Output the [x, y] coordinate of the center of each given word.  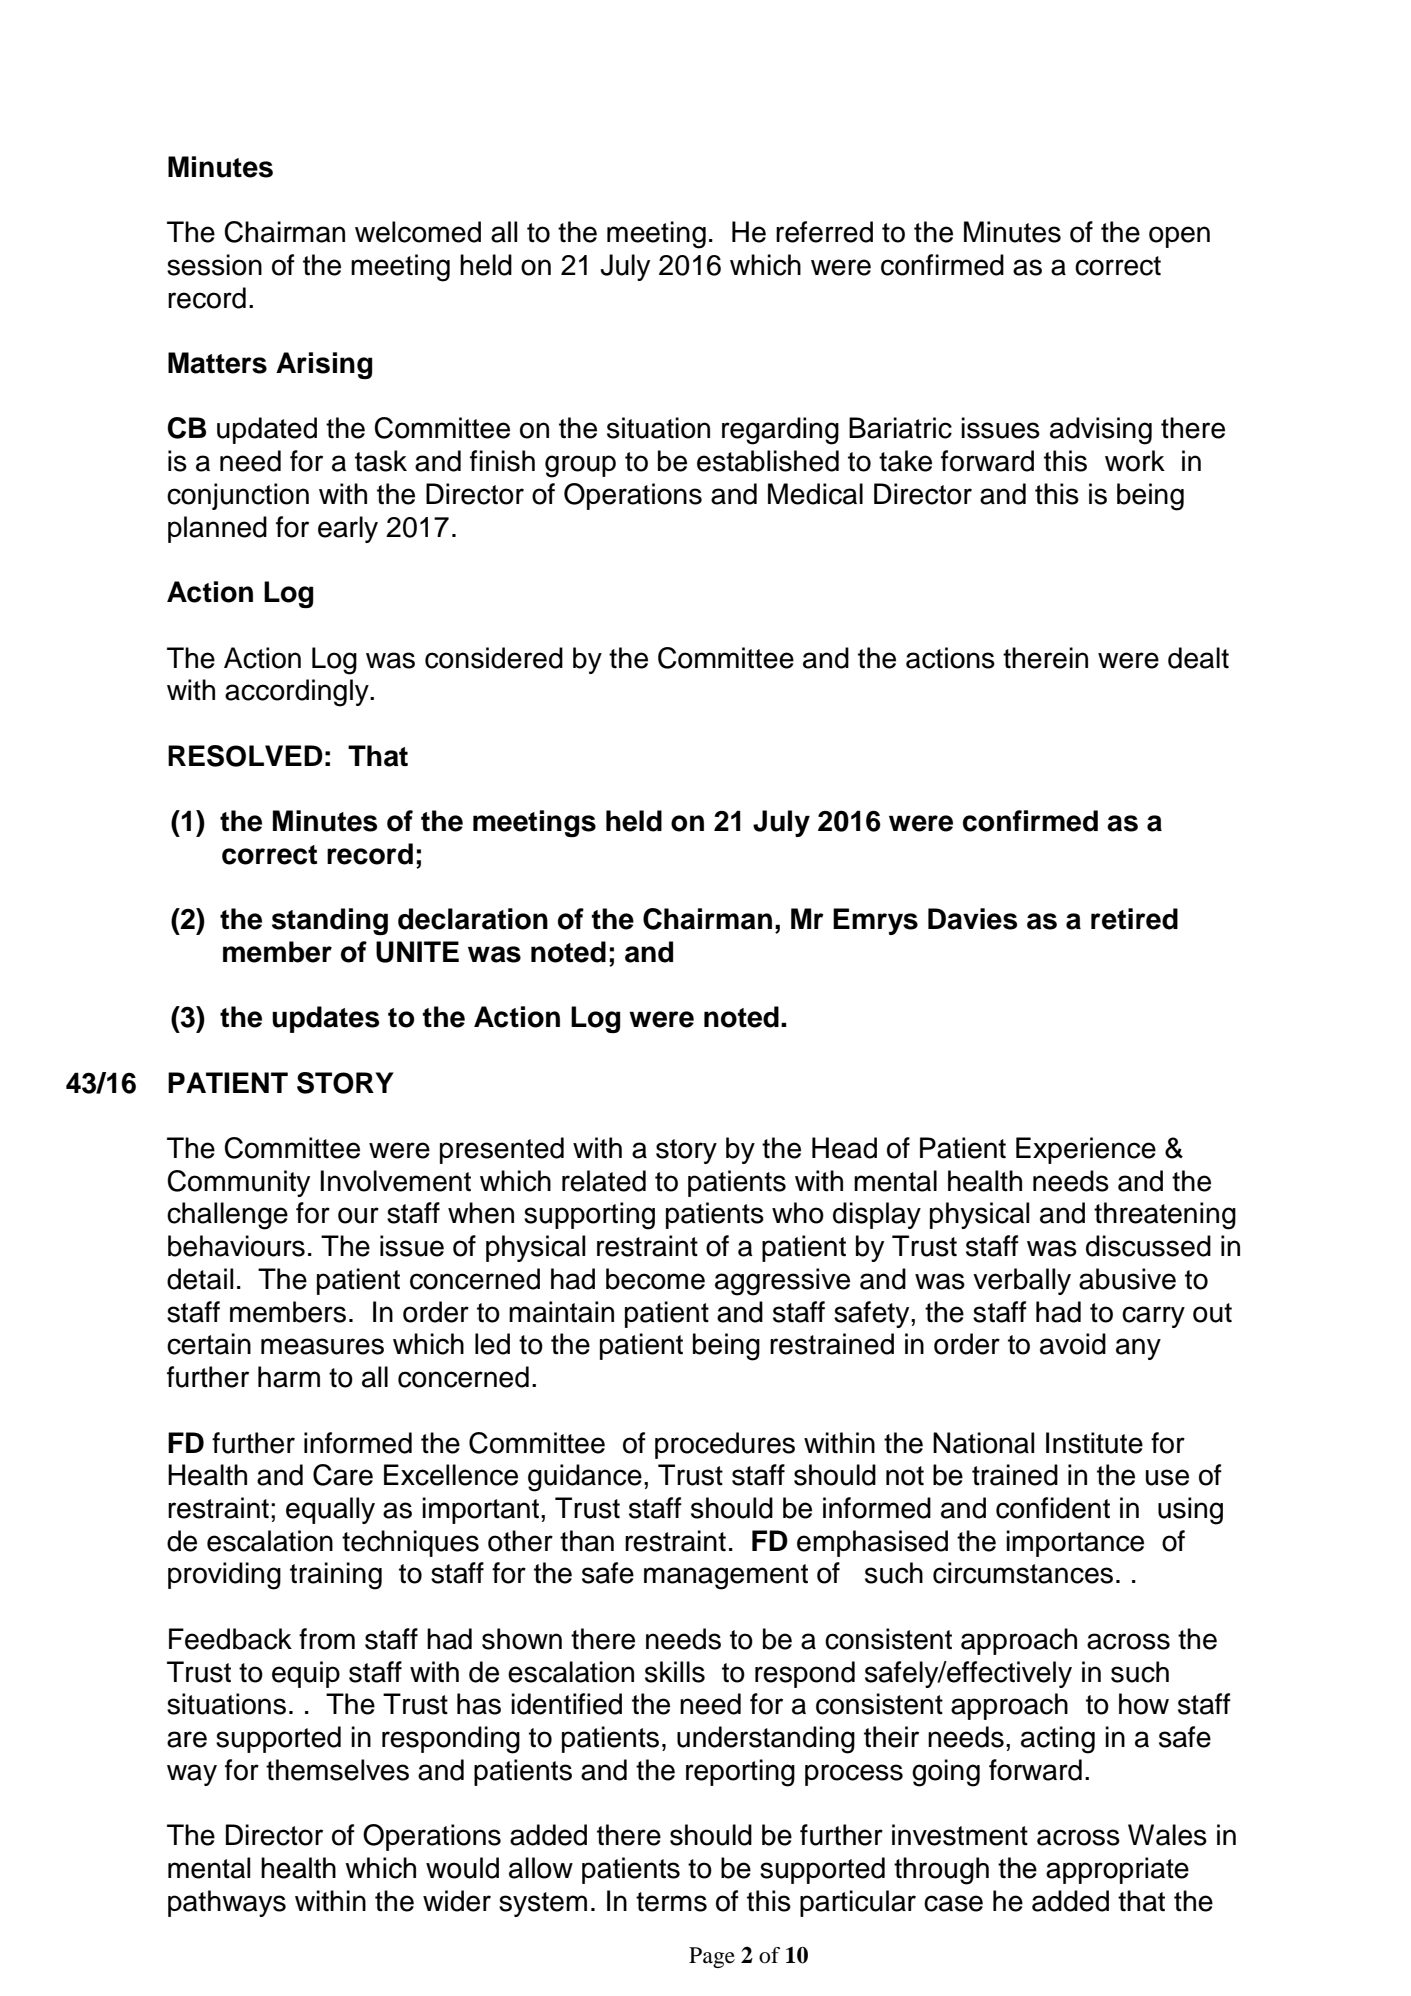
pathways [227, 1903]
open [1179, 237]
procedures [725, 1445]
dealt [1198, 658]
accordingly [298, 693]
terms [671, 1902]
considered [494, 658]
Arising [324, 365]
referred [824, 232]
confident [1053, 1508]
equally [330, 1510]
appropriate [1117, 1870]
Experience [1086, 1150]
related [604, 1181]
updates [325, 1019]
